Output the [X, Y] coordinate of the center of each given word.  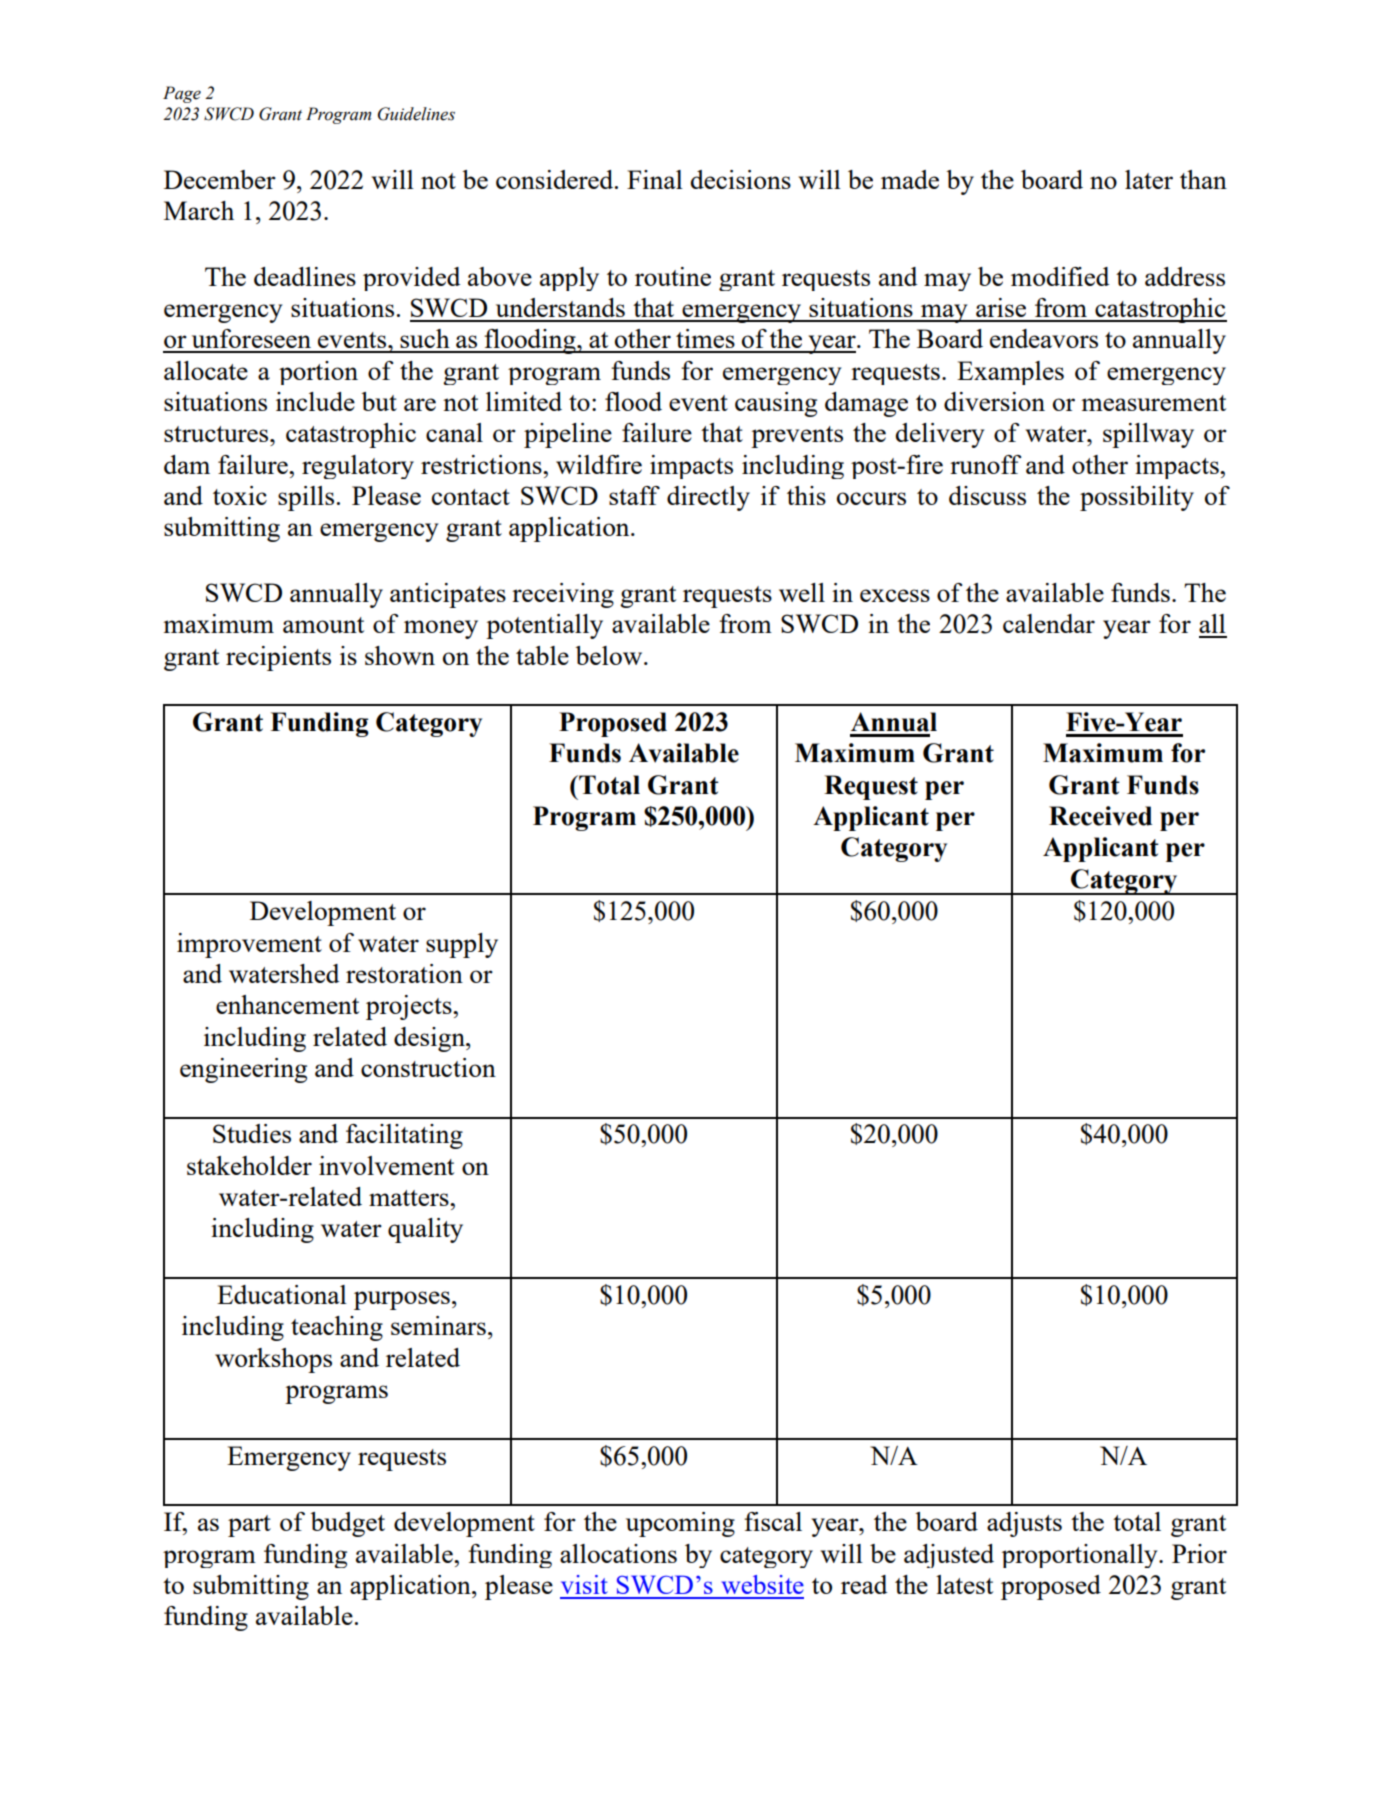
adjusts [1024, 1524]
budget [347, 1524]
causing [776, 404]
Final [655, 179]
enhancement [287, 1004]
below [610, 655]
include [315, 401]
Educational [282, 1294]
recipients [278, 658]
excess [895, 595]
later [1149, 179]
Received [1100, 816]
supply [462, 945]
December [220, 179]
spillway [1148, 435]
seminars [438, 1325]
